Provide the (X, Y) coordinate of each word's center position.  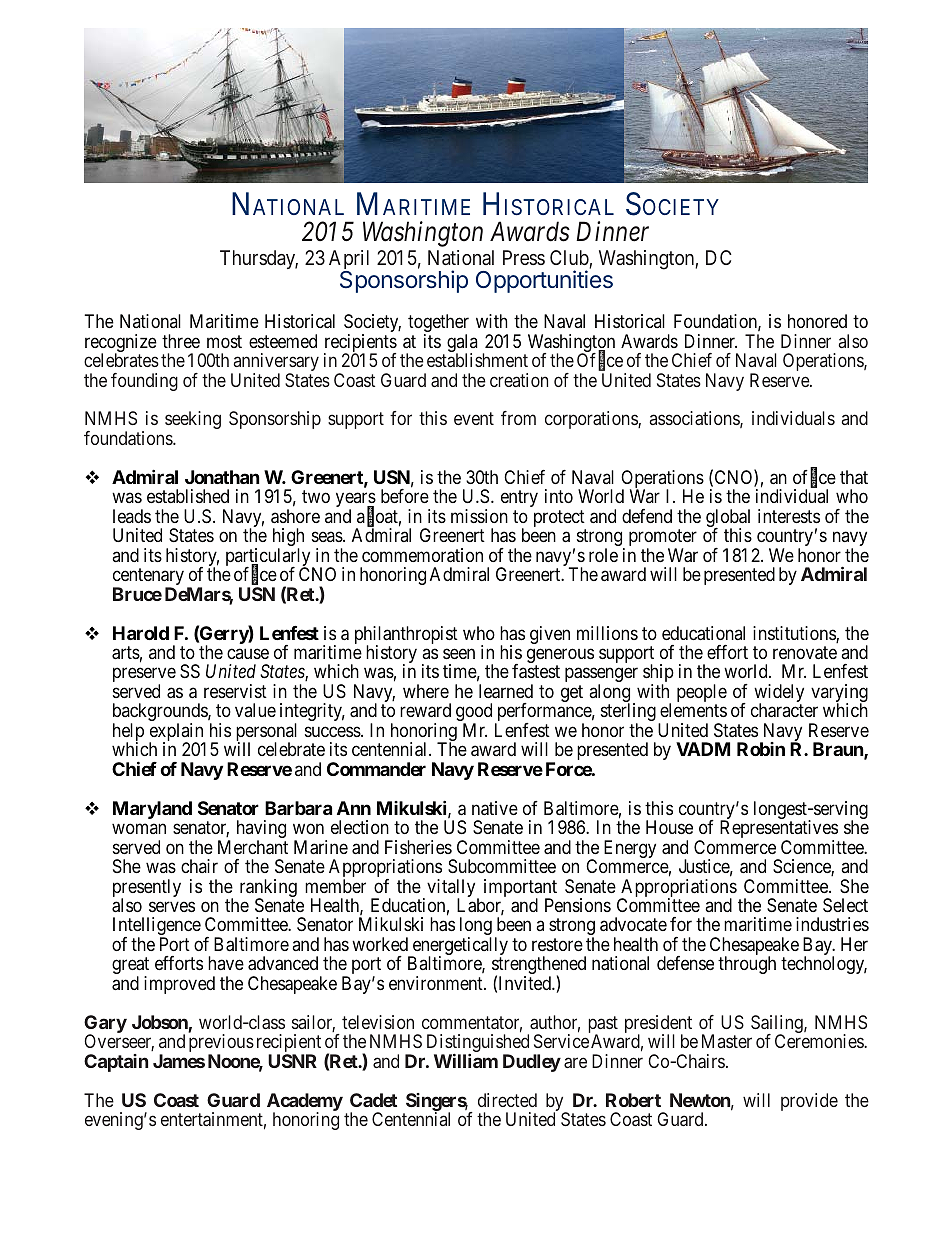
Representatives (779, 830)
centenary (148, 578)
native (495, 808)
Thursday (259, 259)
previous (221, 1044)
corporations (592, 420)
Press (524, 257)
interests (789, 516)
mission (479, 516)
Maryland (152, 810)
